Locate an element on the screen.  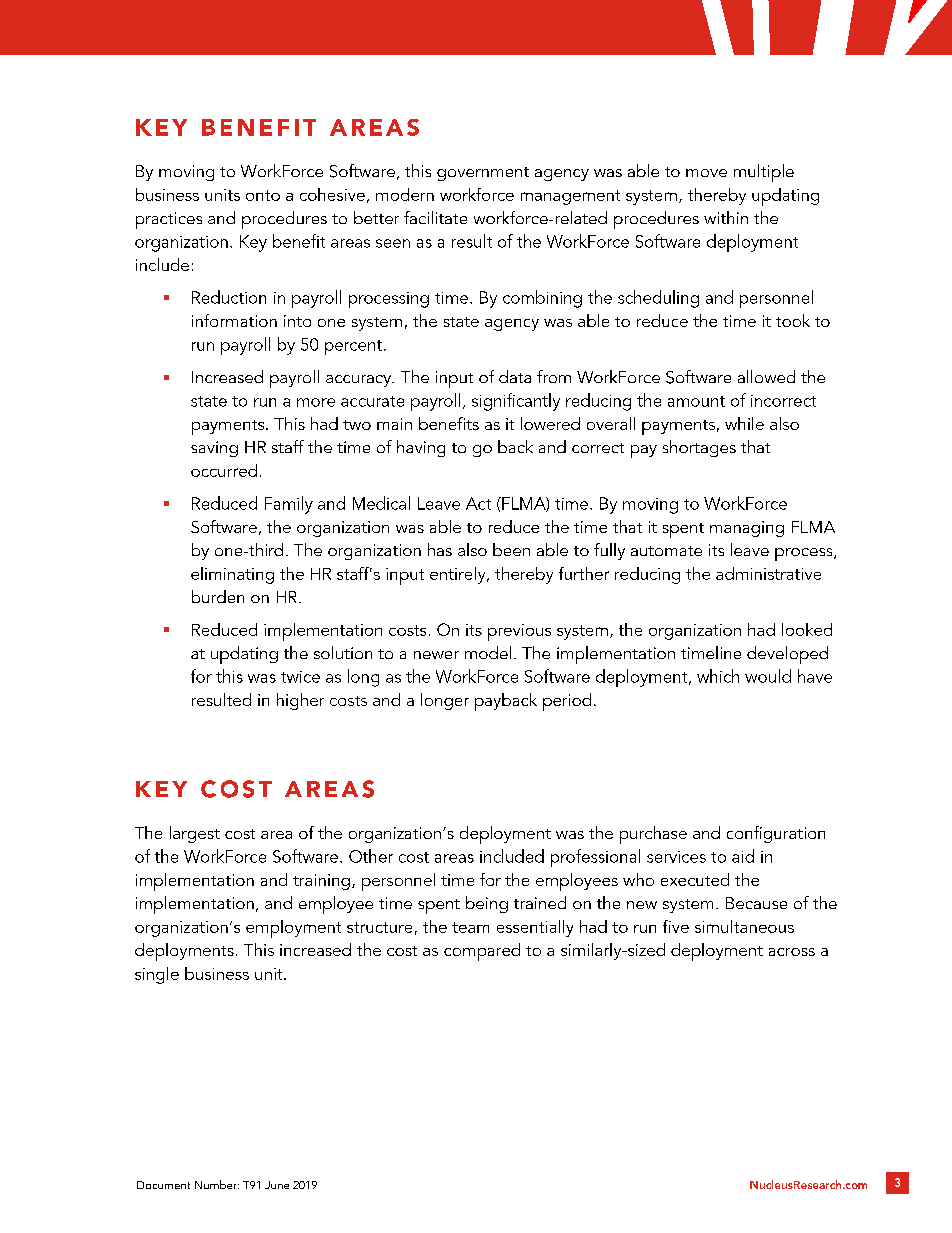
onto is located at coordinates (263, 195).
